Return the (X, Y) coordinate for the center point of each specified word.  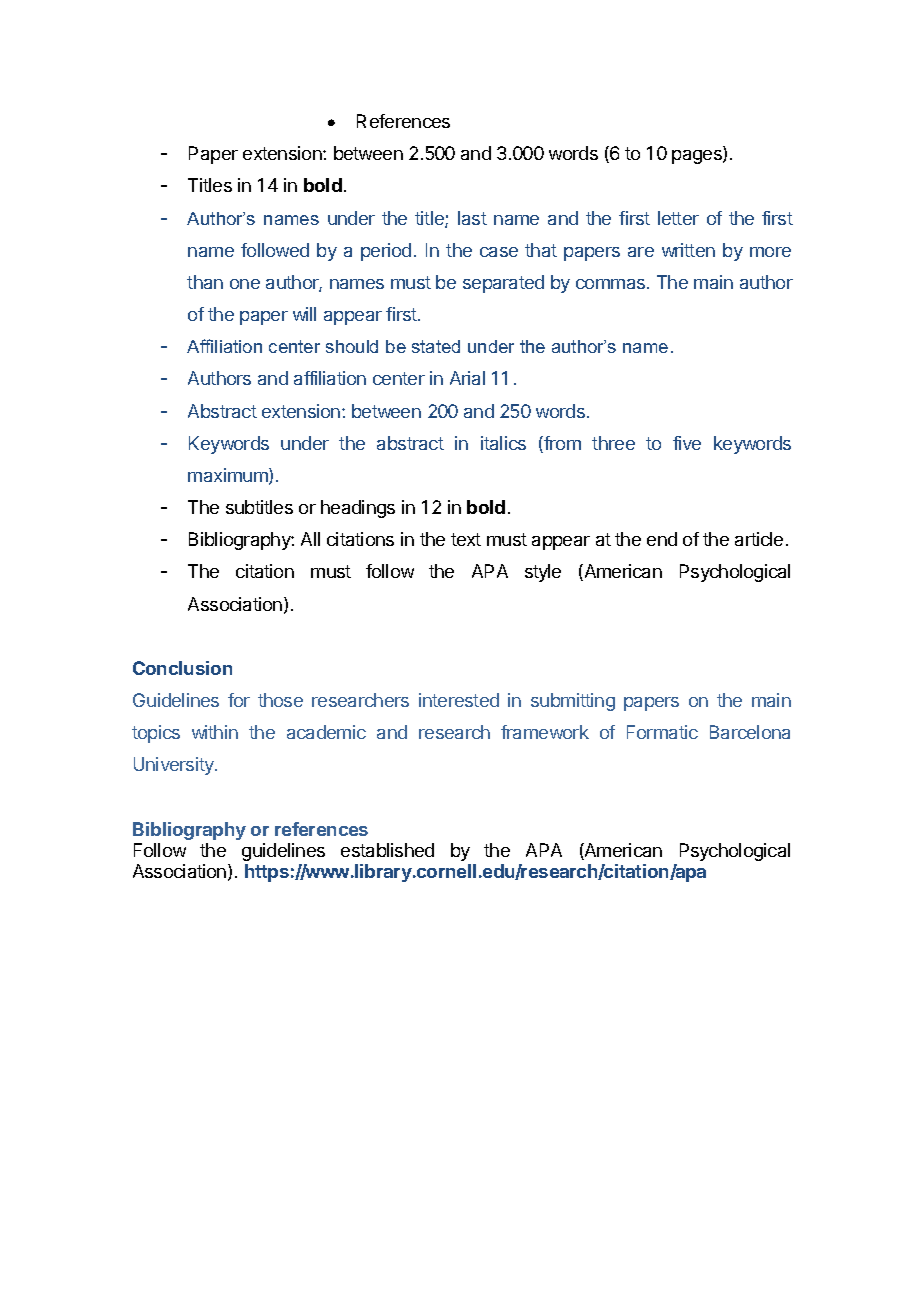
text (466, 539)
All (310, 539)
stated (436, 346)
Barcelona (750, 732)
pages (698, 157)
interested (459, 700)
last (472, 218)
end (662, 539)
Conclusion (182, 668)
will (304, 314)
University (175, 766)
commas (612, 284)
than (205, 282)
